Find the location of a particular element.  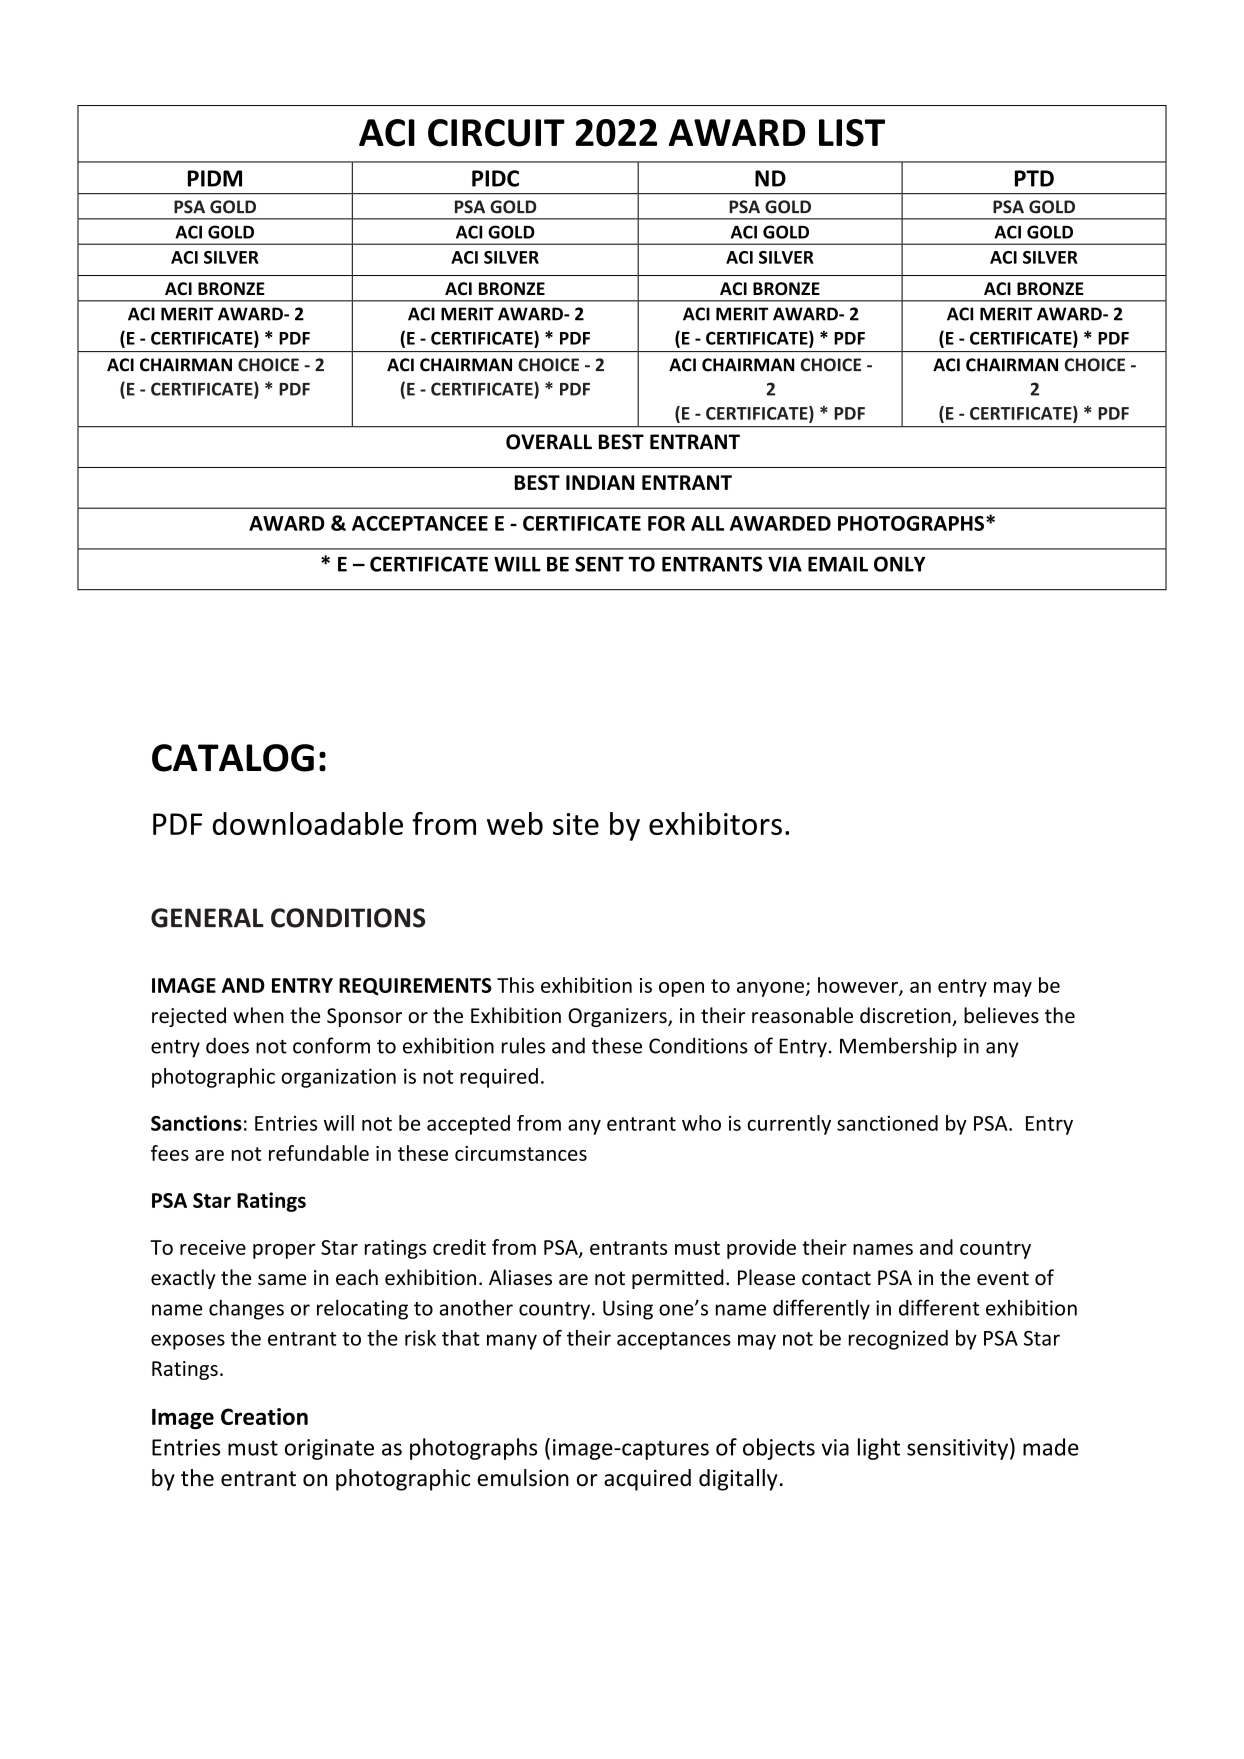

ONLY is located at coordinates (900, 564).
